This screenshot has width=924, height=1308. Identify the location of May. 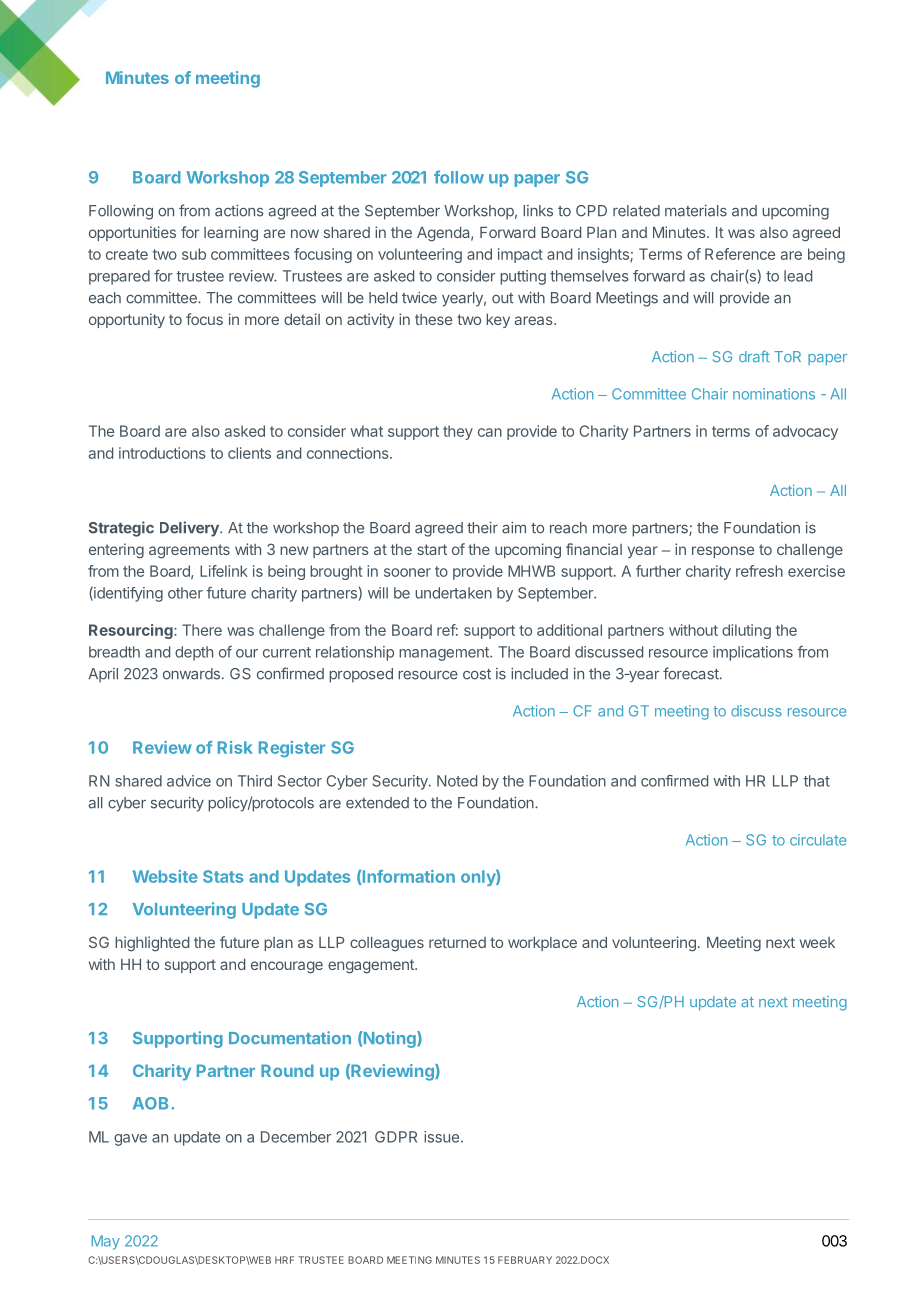
(106, 1242).
